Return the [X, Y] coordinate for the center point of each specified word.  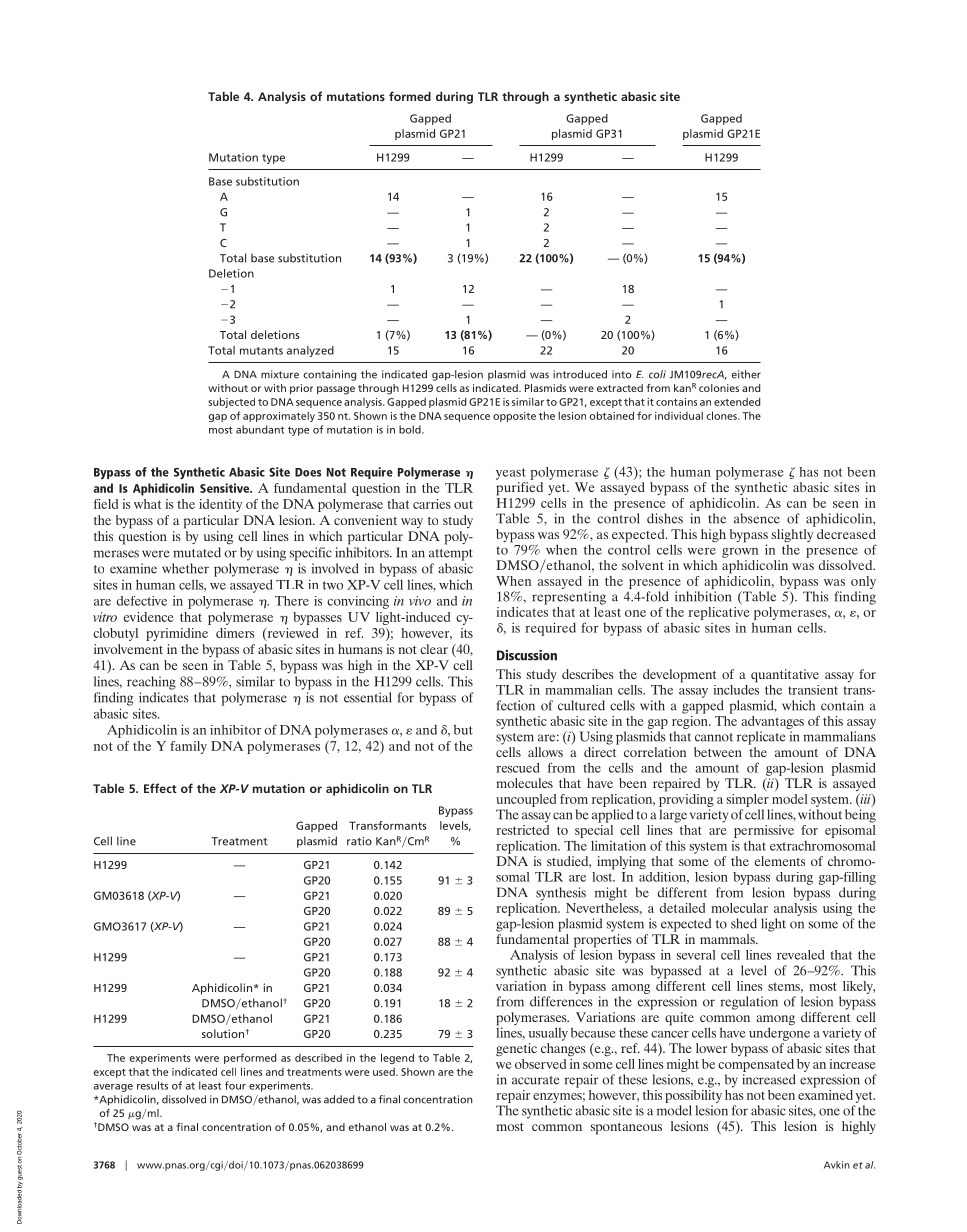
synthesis [561, 894]
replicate [761, 738]
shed [744, 923]
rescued [518, 767]
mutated [197, 552]
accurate [536, 1080]
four [235, 1085]
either [746, 374]
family [188, 747]
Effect [160, 788]
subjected [231, 402]
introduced [580, 374]
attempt [451, 555]
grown [740, 553]
